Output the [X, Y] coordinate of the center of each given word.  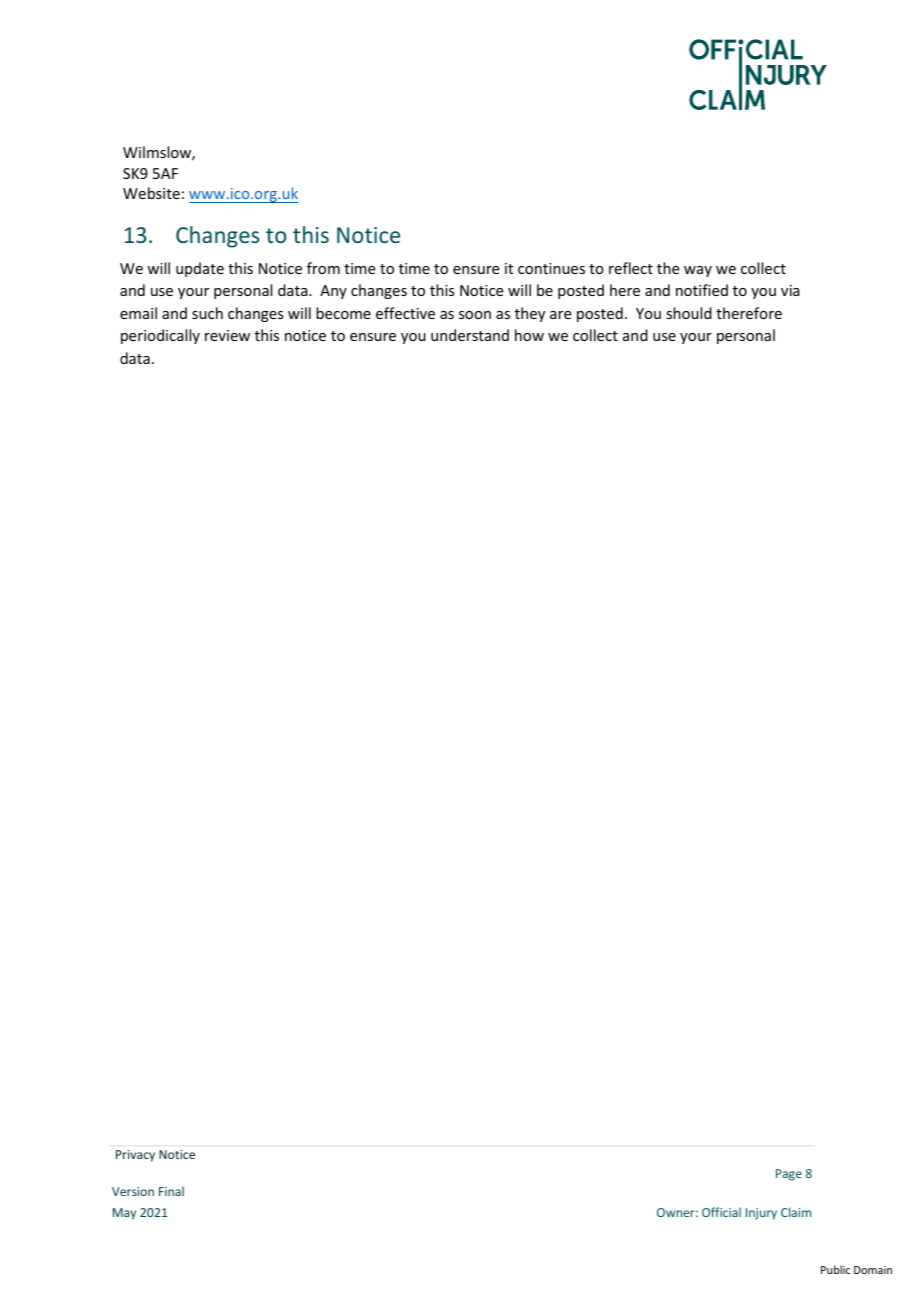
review [227, 335]
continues [551, 268]
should [689, 313]
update [200, 269]
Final [171, 1191]
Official [721, 1212]
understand [470, 335]
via [790, 290]
